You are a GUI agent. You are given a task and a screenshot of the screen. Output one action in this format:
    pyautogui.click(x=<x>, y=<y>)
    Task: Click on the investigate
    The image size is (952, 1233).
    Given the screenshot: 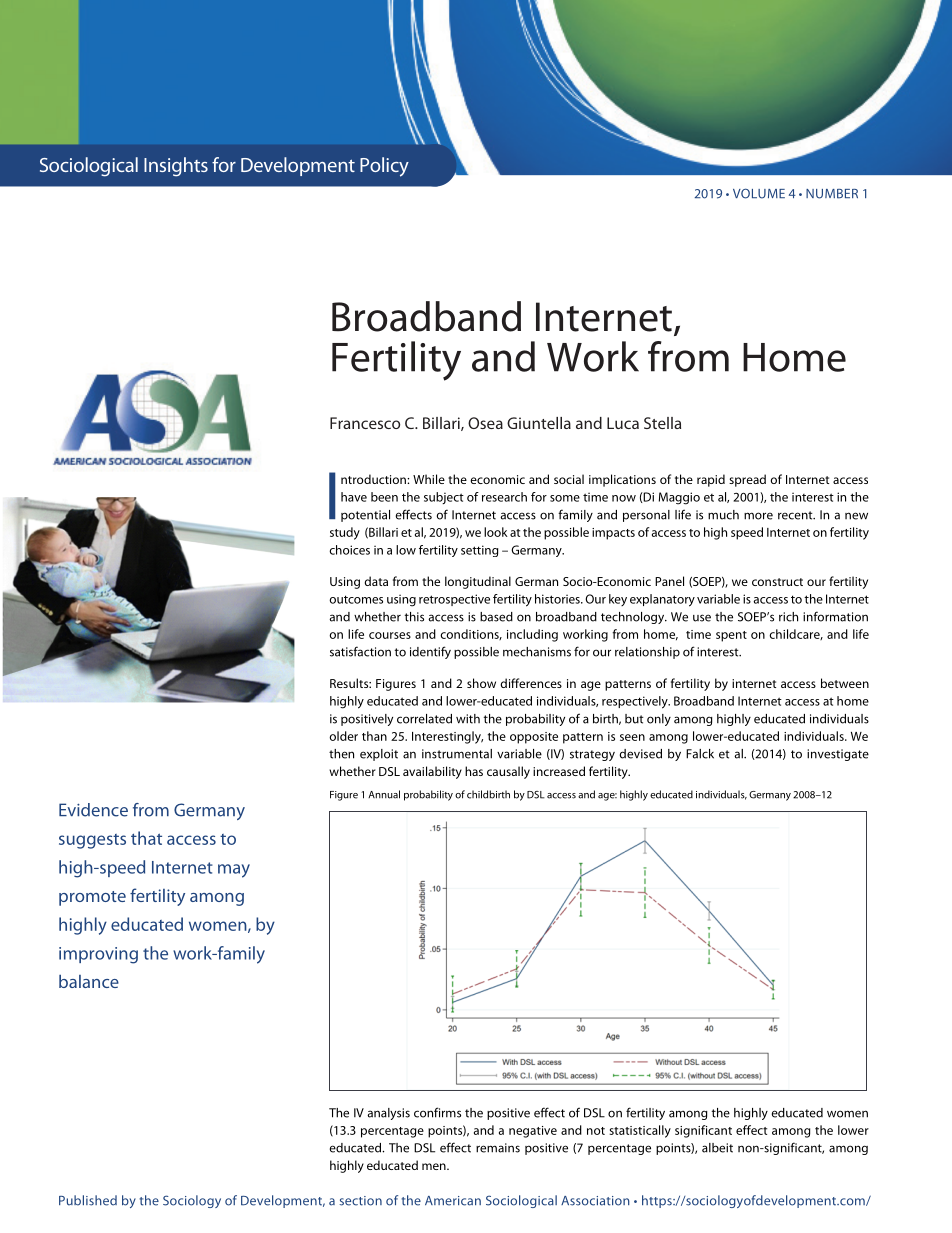 What is the action you would take?
    pyautogui.click(x=838, y=755)
